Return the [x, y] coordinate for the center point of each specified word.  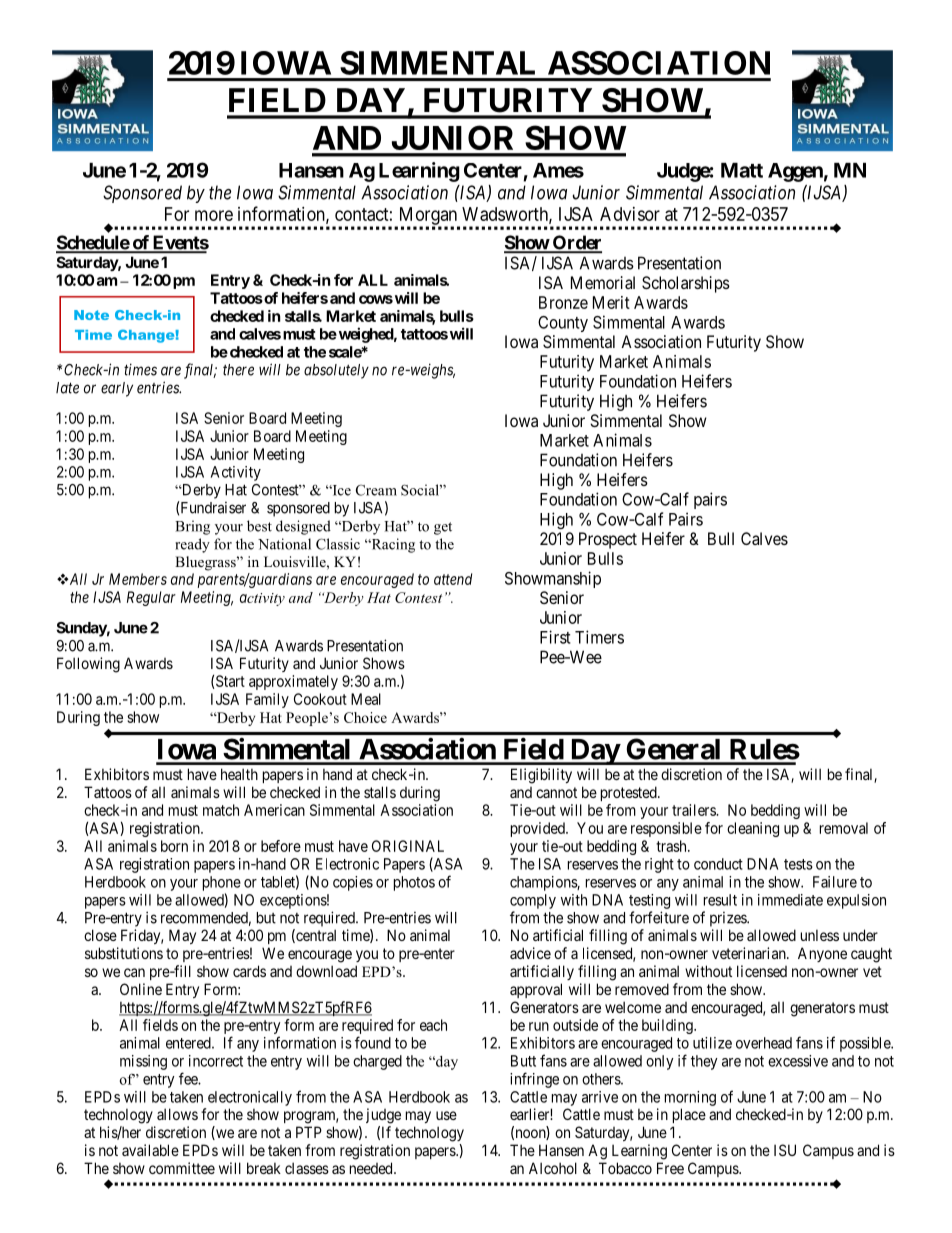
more [214, 215]
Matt [742, 170]
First [555, 637]
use [446, 1115]
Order [576, 243]
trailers [694, 810]
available [150, 1150]
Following [88, 665]
